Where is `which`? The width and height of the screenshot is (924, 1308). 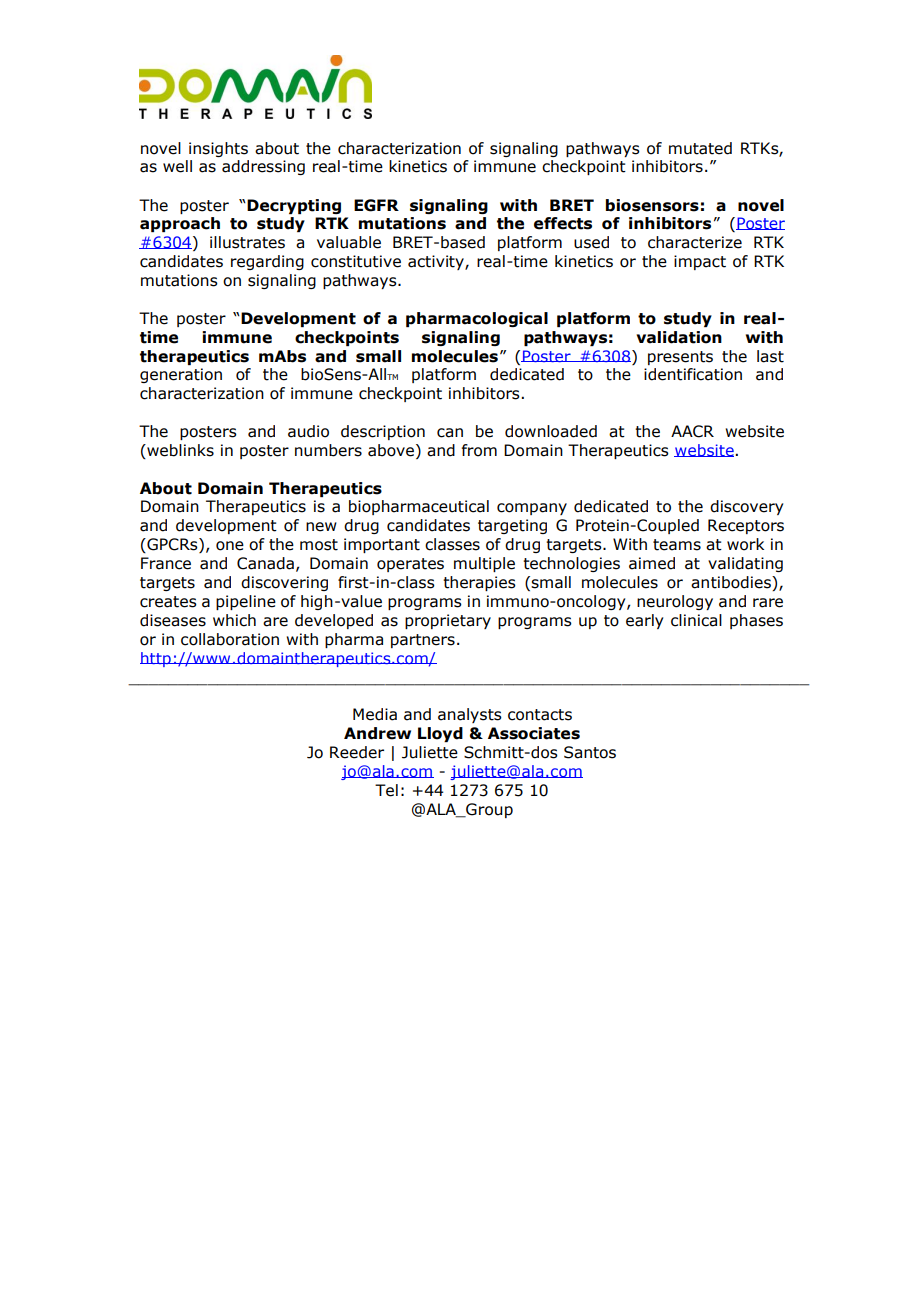 which is located at coordinates (234, 620).
